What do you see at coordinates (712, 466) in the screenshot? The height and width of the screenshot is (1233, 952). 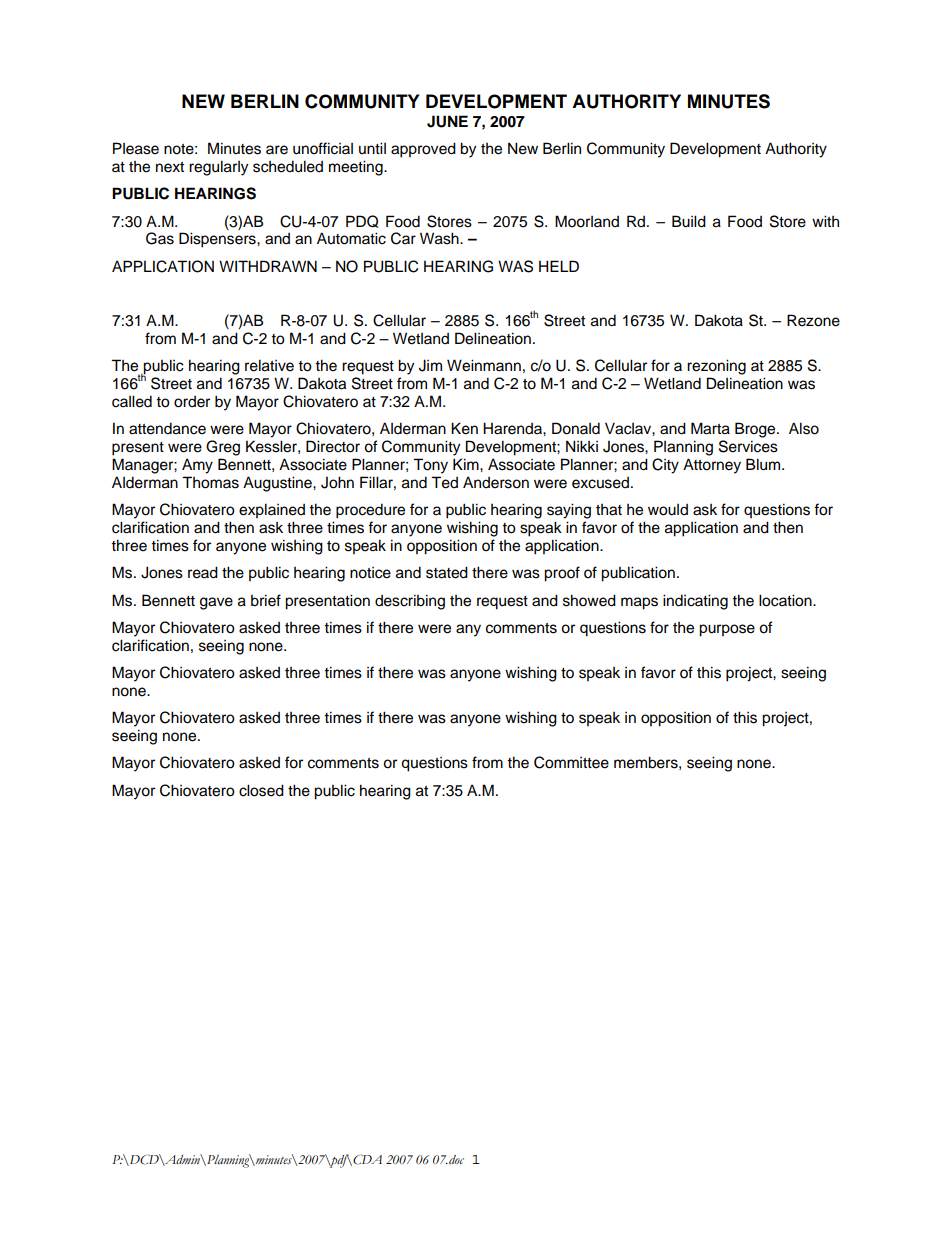 I see `Attorney` at bounding box center [712, 466].
